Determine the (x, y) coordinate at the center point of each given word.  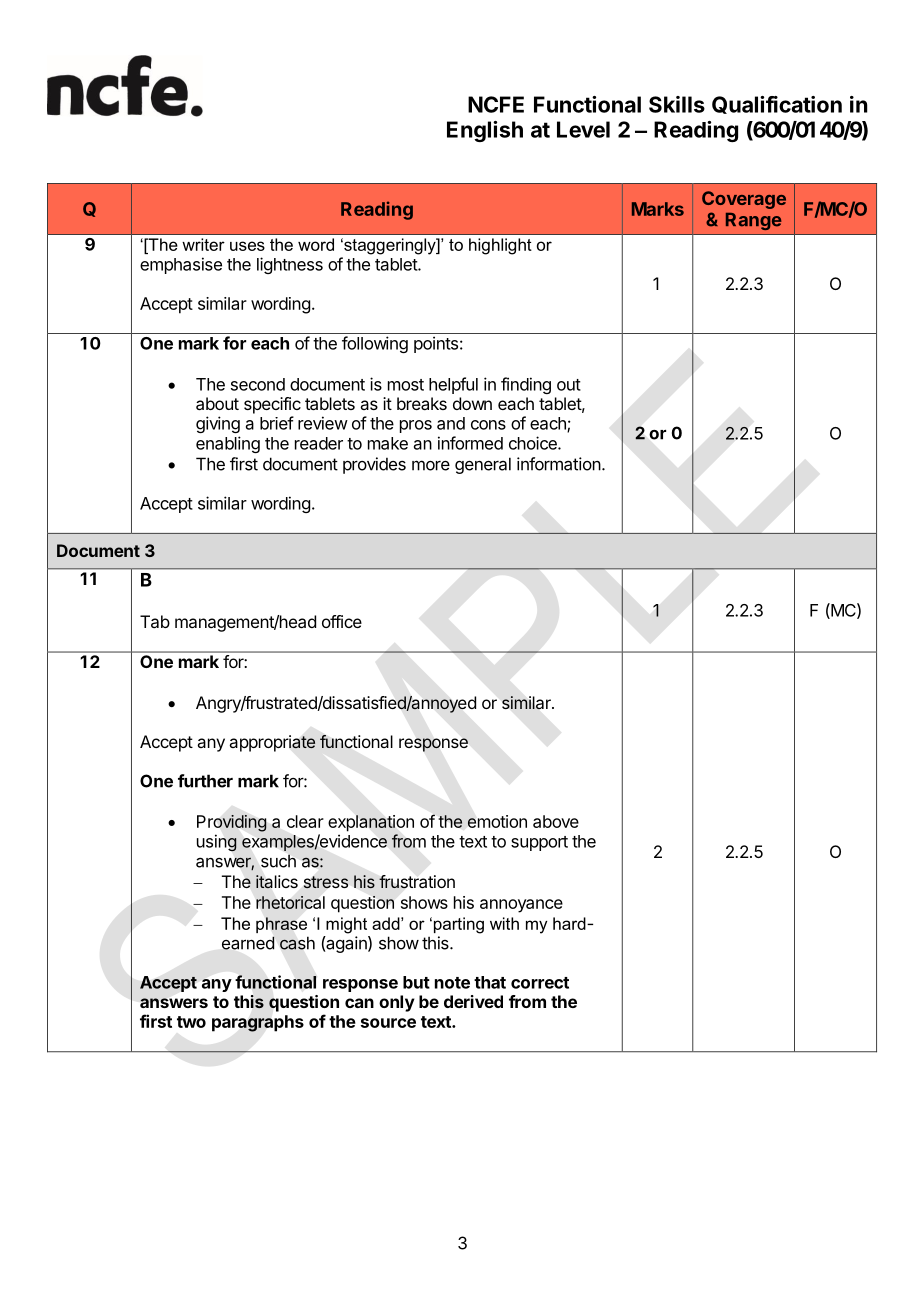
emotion (497, 821)
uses (247, 246)
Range (754, 221)
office (342, 621)
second (258, 384)
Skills (677, 104)
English (485, 131)
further (205, 781)
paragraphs (258, 1023)
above (556, 821)
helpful (453, 385)
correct (540, 983)
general (483, 465)
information (559, 464)
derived (473, 1001)
